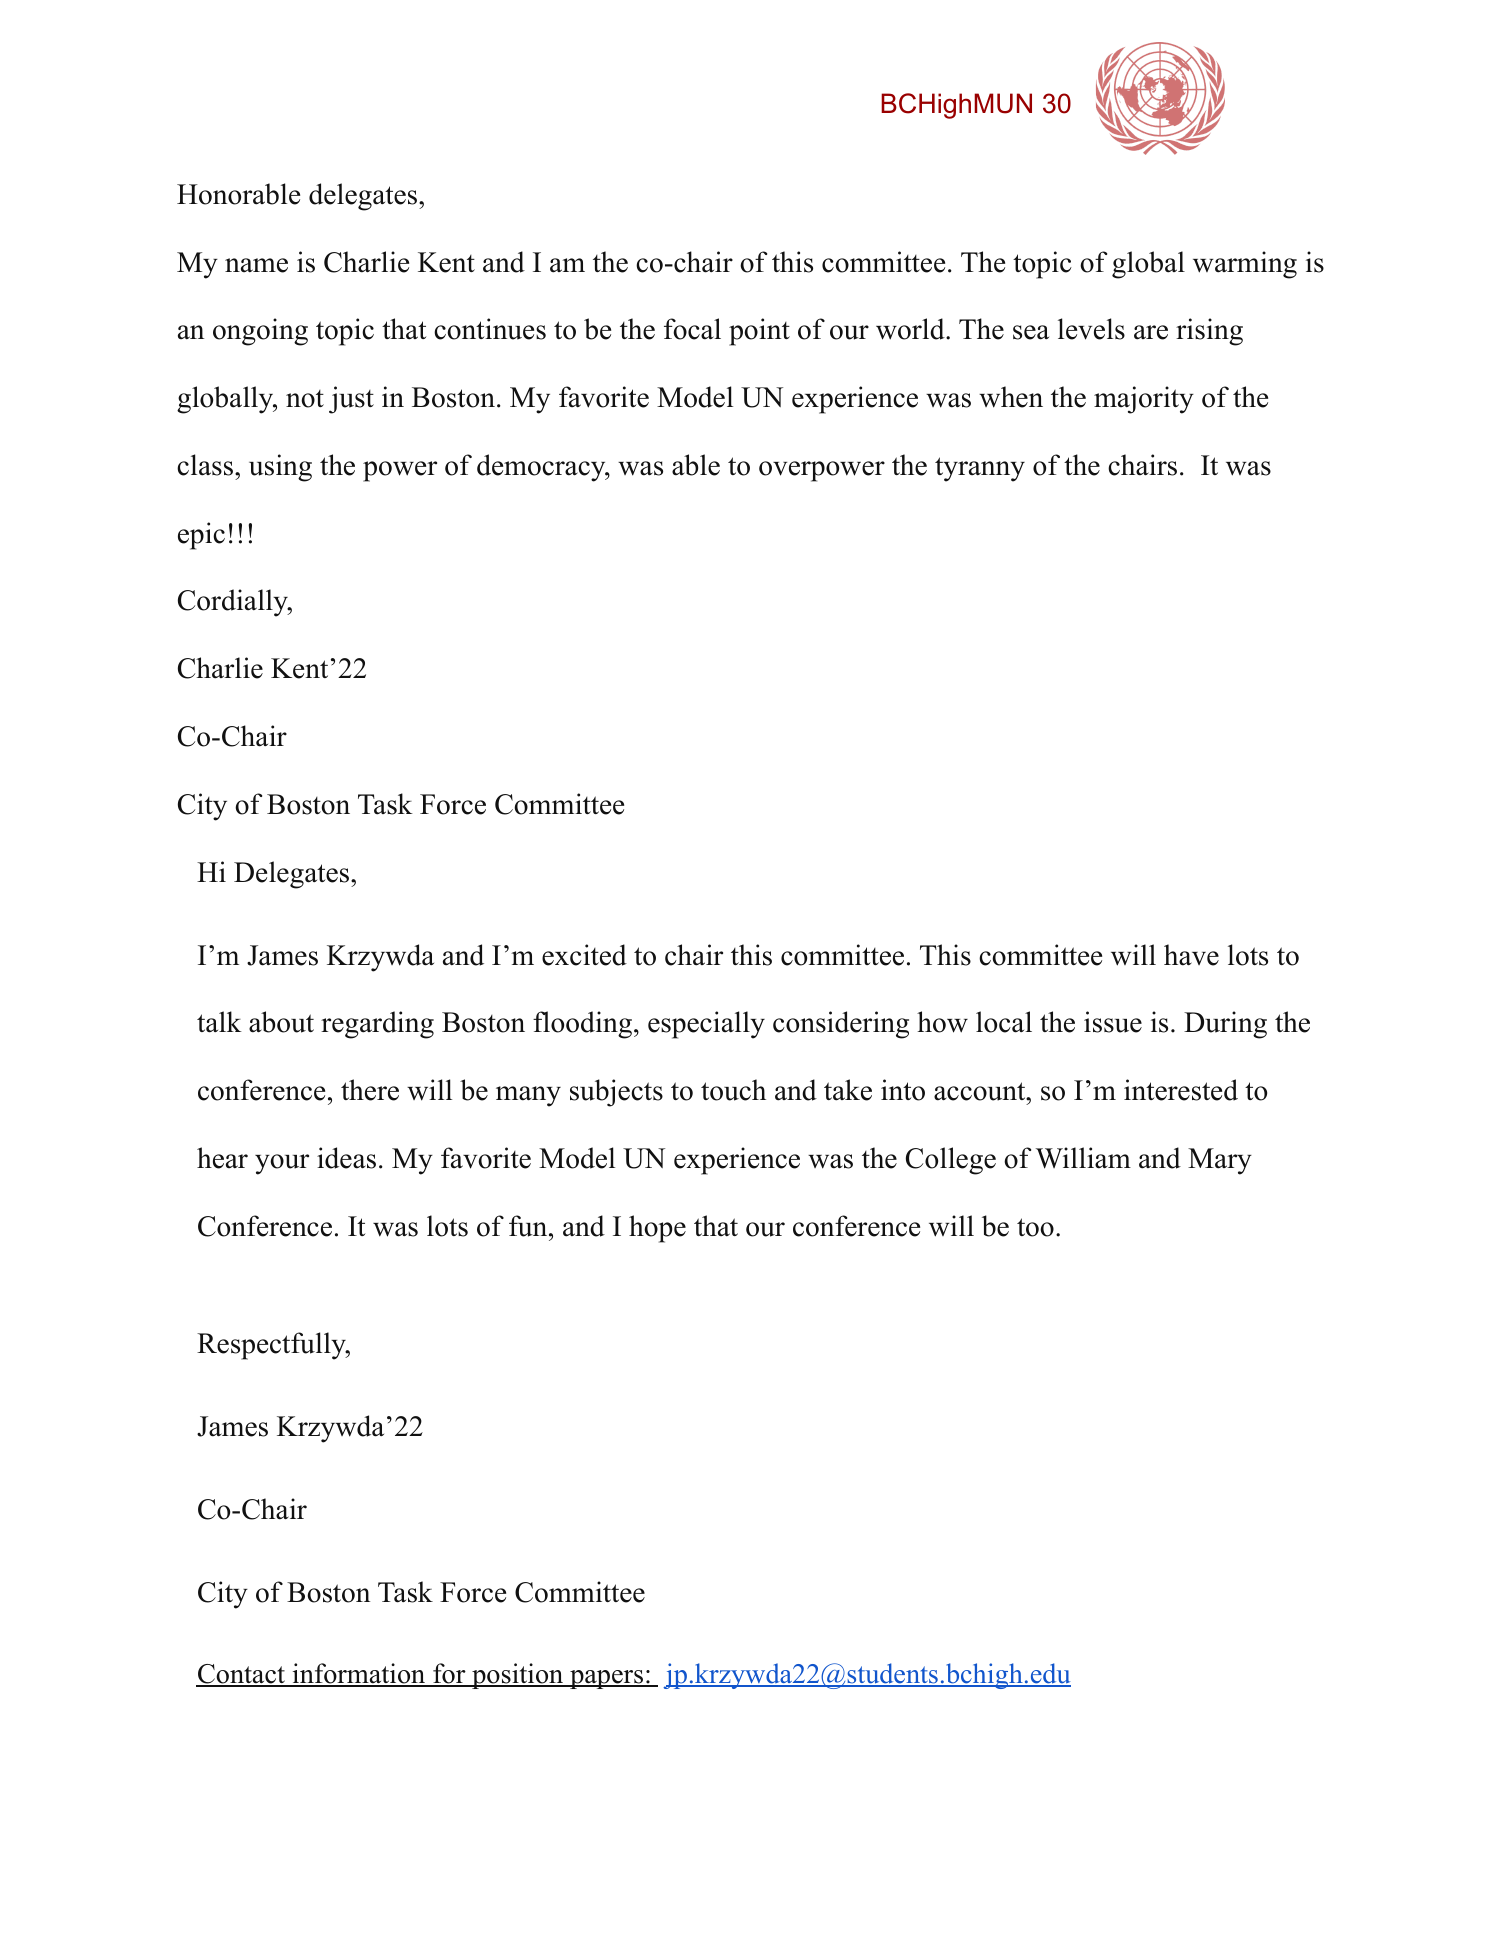  What do you see at coordinates (706, 1025) in the document?
I see `especially` at bounding box center [706, 1025].
